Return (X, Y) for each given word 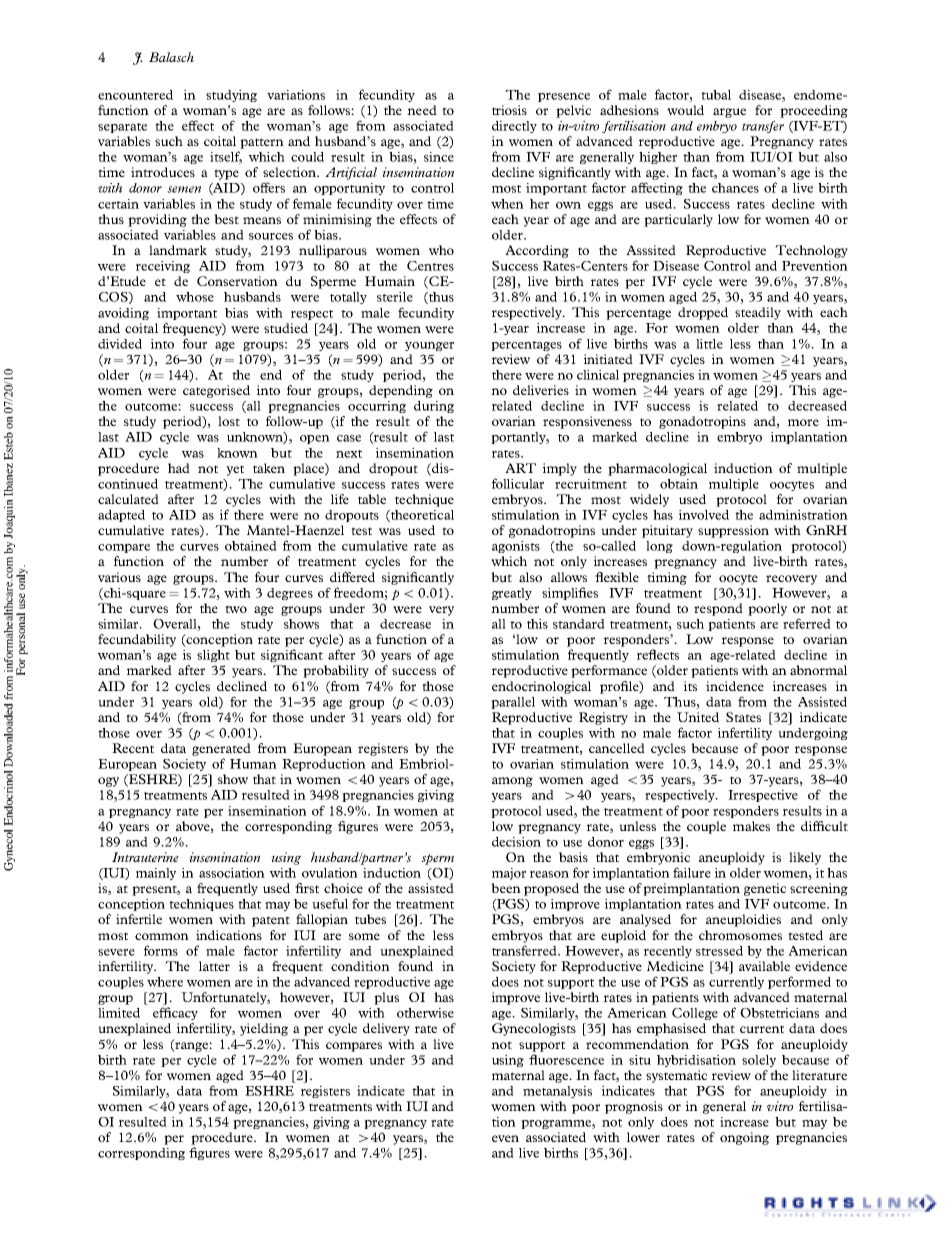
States (743, 717)
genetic (765, 889)
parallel (513, 703)
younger (429, 346)
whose (195, 297)
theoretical (421, 516)
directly (514, 127)
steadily (758, 313)
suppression (733, 531)
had (179, 468)
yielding (264, 1029)
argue (729, 113)
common (162, 936)
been (506, 888)
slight (213, 656)
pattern (262, 143)
